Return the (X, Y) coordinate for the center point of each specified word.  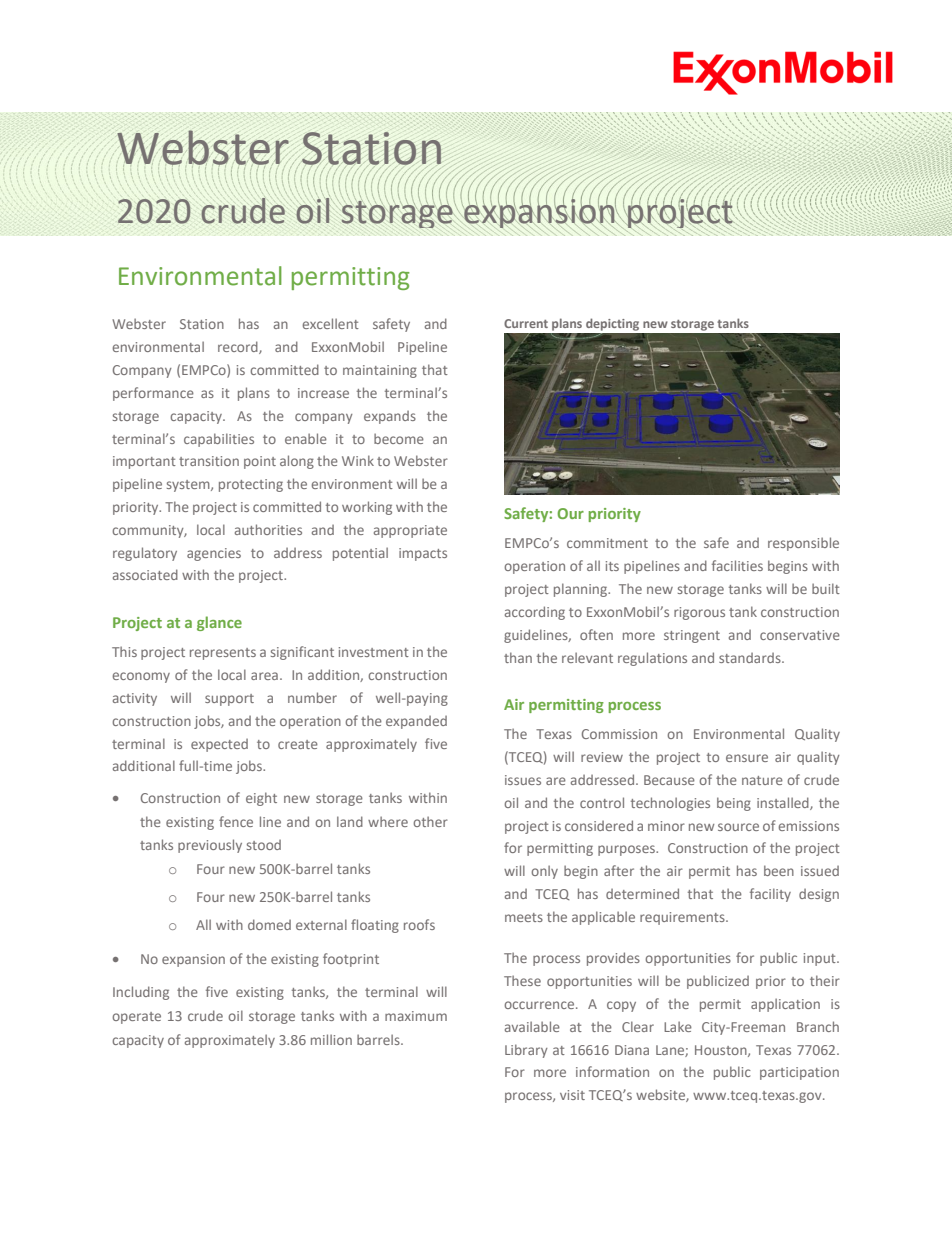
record (239, 347)
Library (526, 1051)
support (229, 700)
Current (526, 323)
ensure (747, 758)
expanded (416, 722)
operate (136, 1018)
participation (799, 1073)
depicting (612, 324)
